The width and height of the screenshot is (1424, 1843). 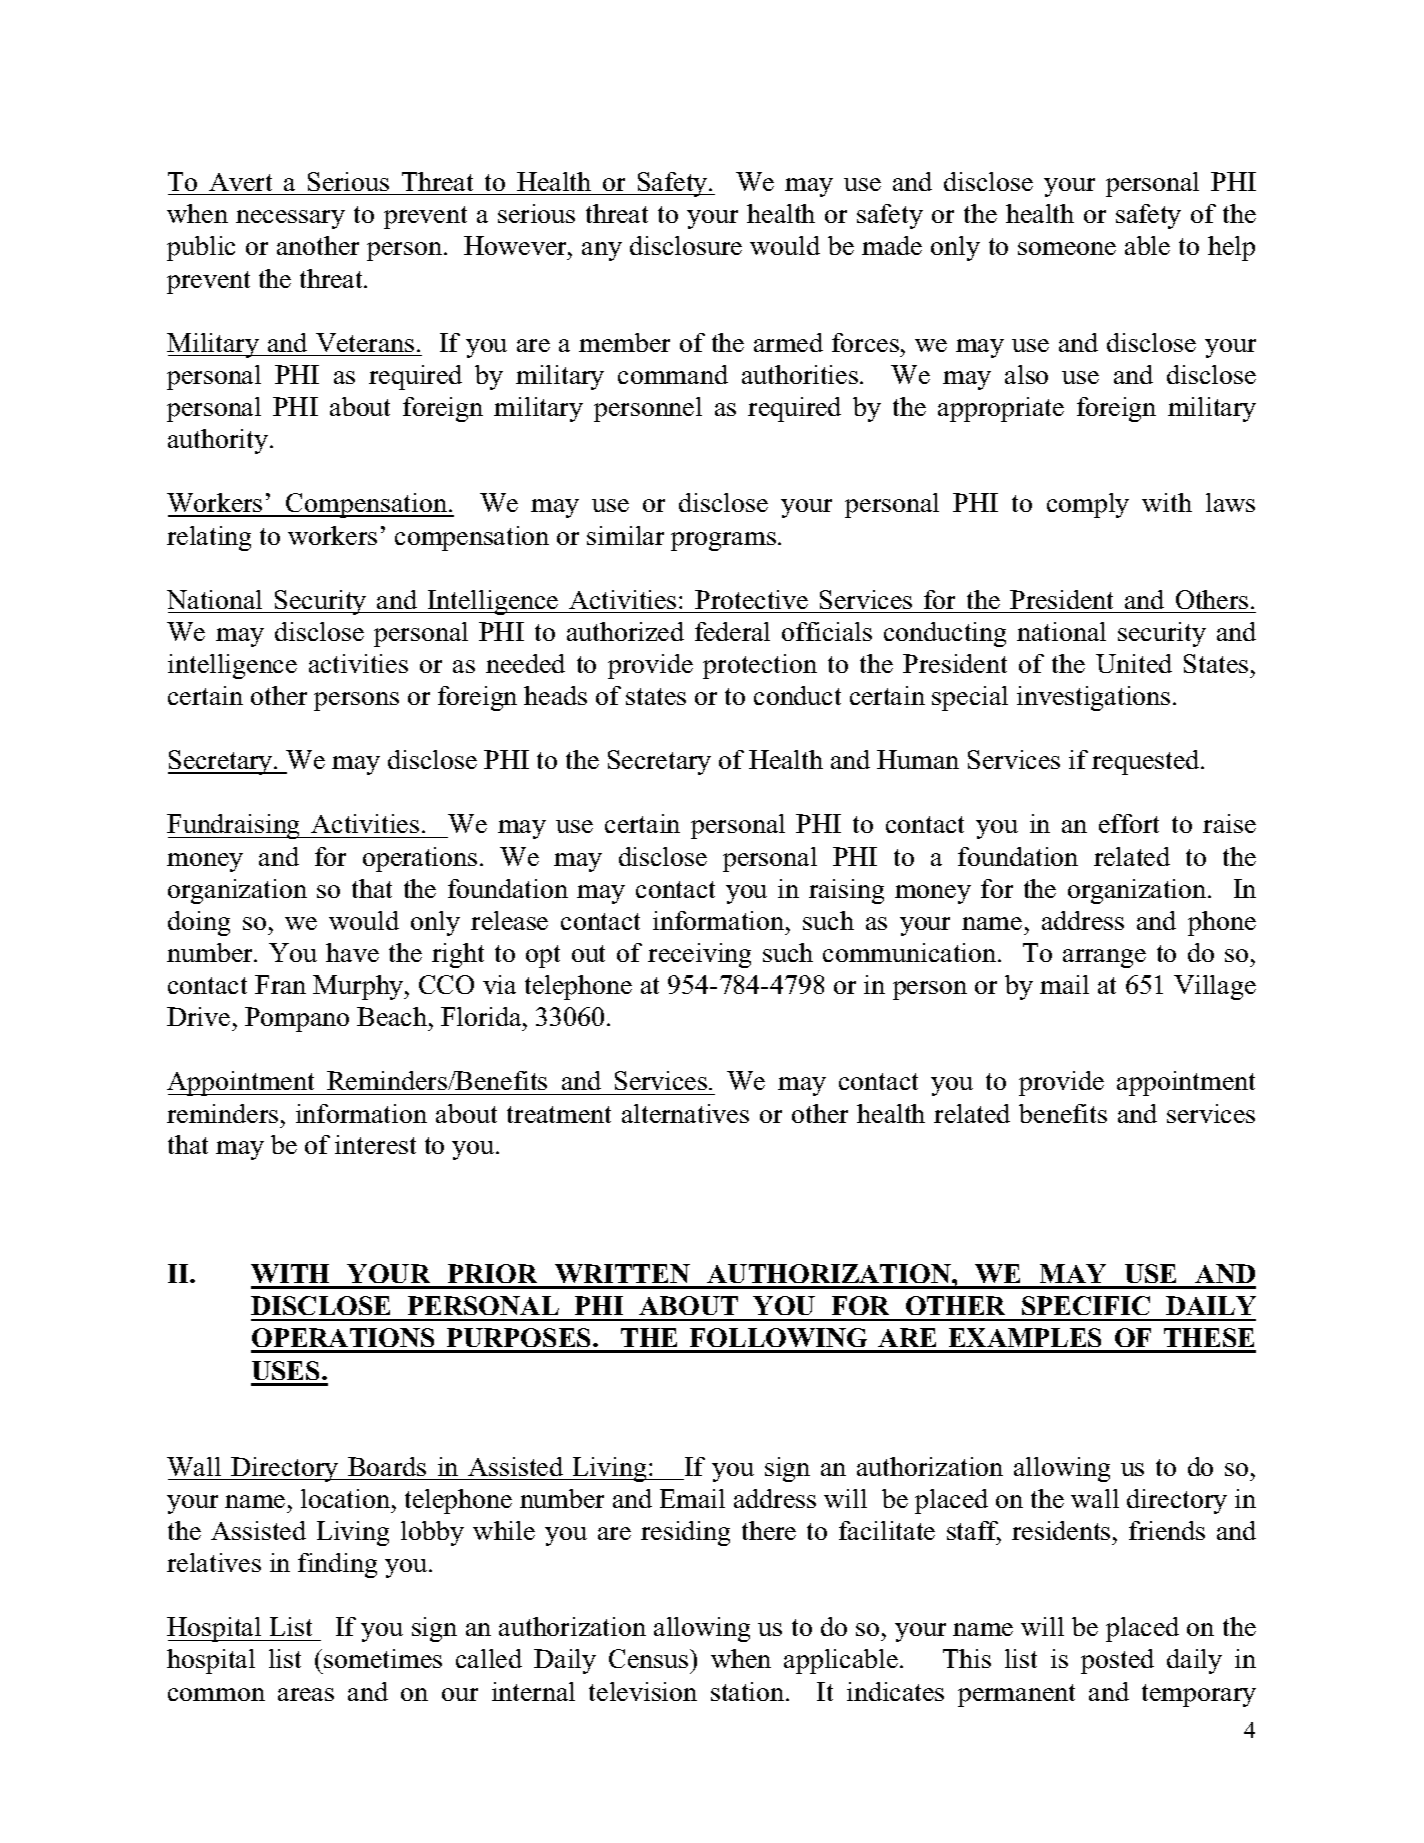 What do you see at coordinates (1117, 1661) in the screenshot?
I see `posted` at bounding box center [1117, 1661].
